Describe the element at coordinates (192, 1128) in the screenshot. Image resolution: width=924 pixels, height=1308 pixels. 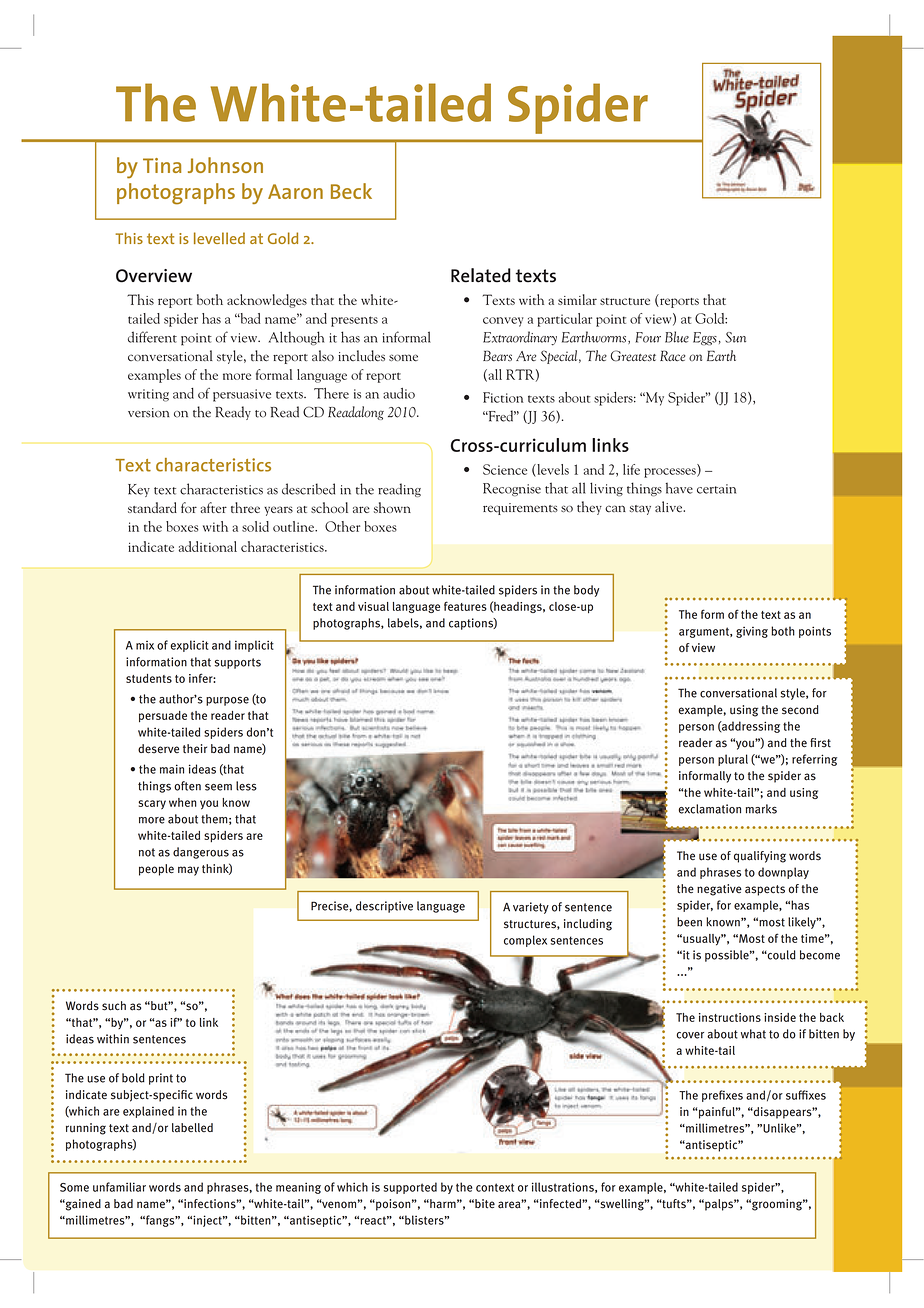
I see `labelled` at that location.
